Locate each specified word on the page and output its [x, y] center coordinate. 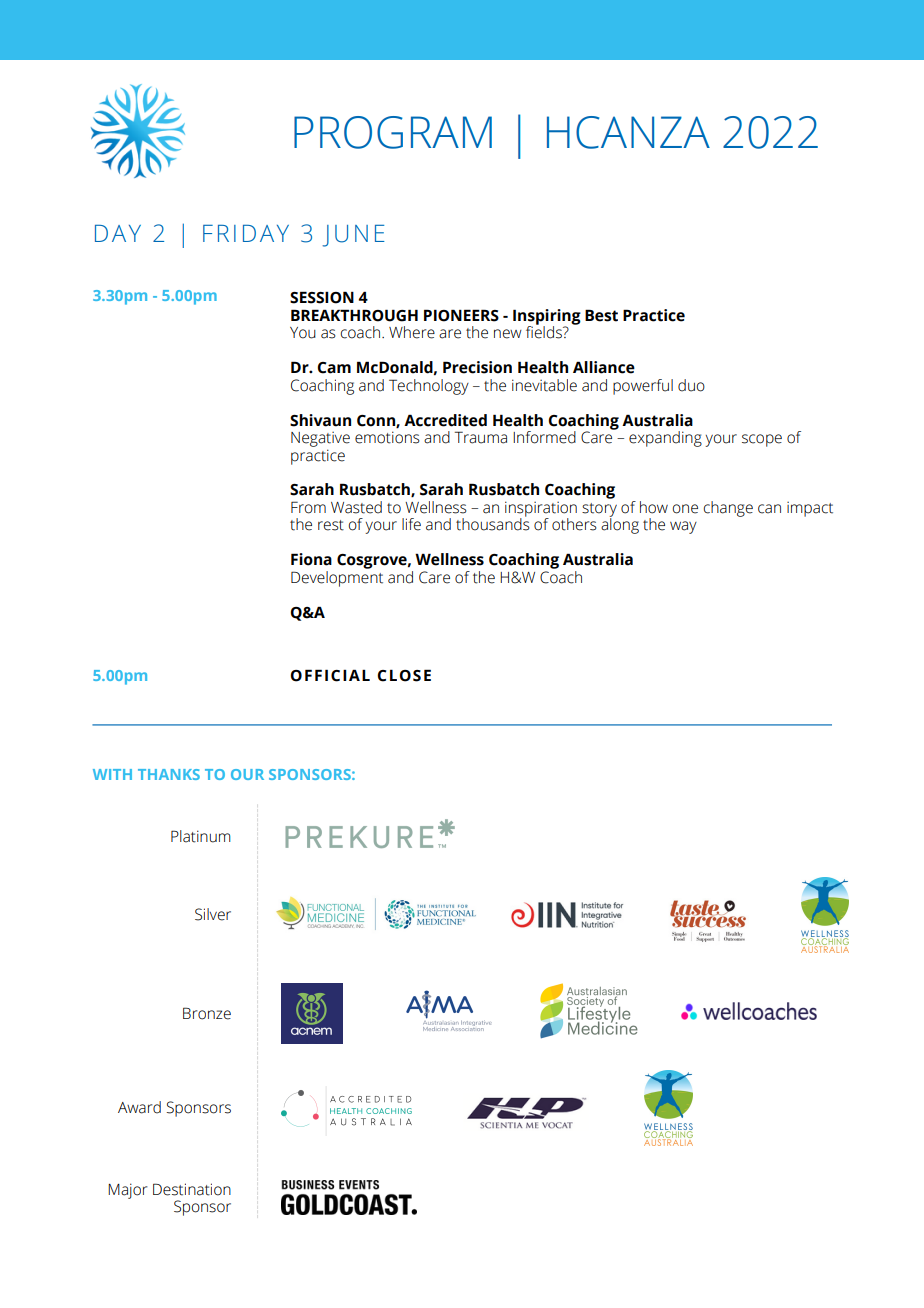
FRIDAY [246, 233]
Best [601, 315]
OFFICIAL [330, 675]
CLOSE [404, 675]
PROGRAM [393, 132]
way [683, 527]
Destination [192, 1189]
